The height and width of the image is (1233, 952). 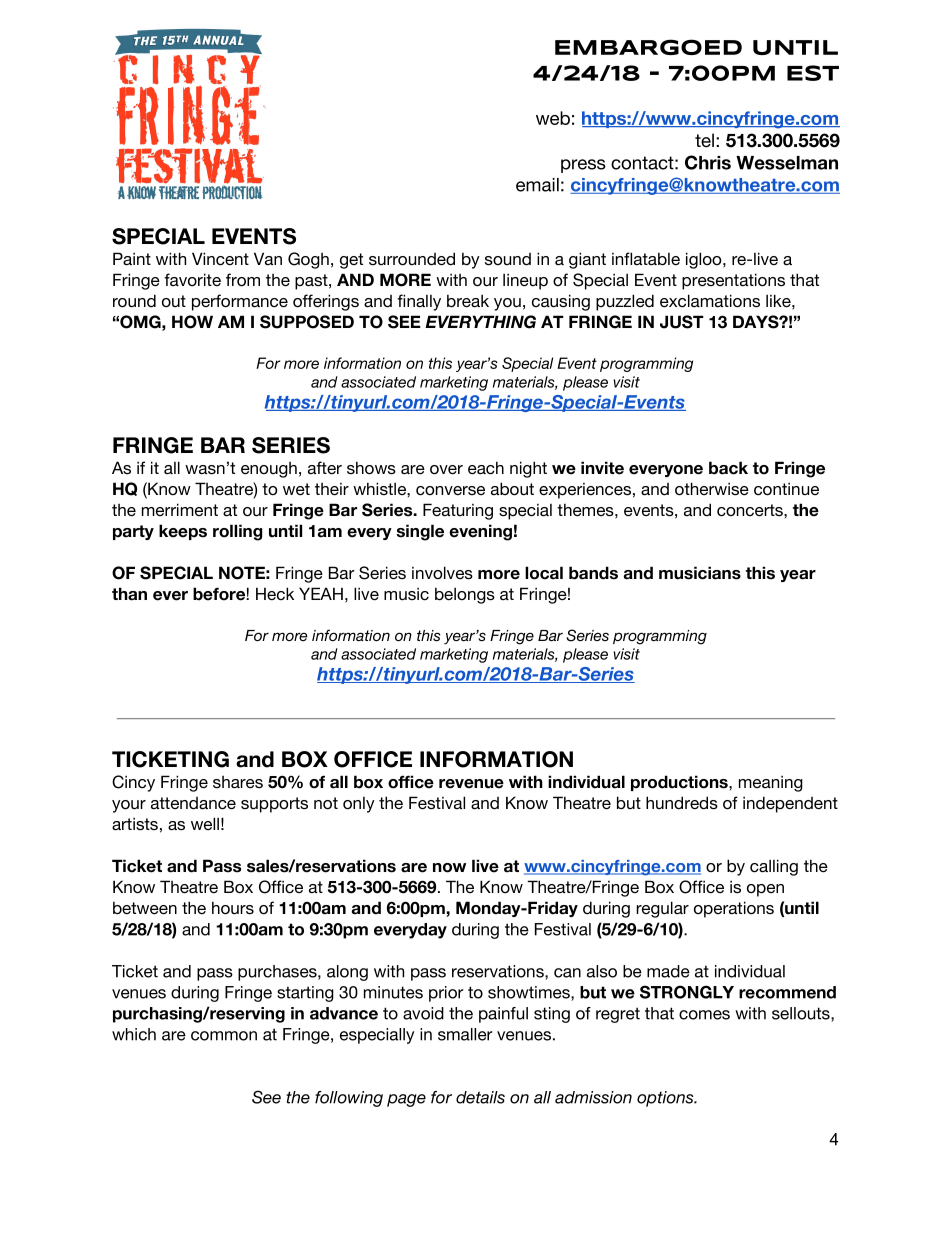 I want to click on email, so click(x=537, y=185).
